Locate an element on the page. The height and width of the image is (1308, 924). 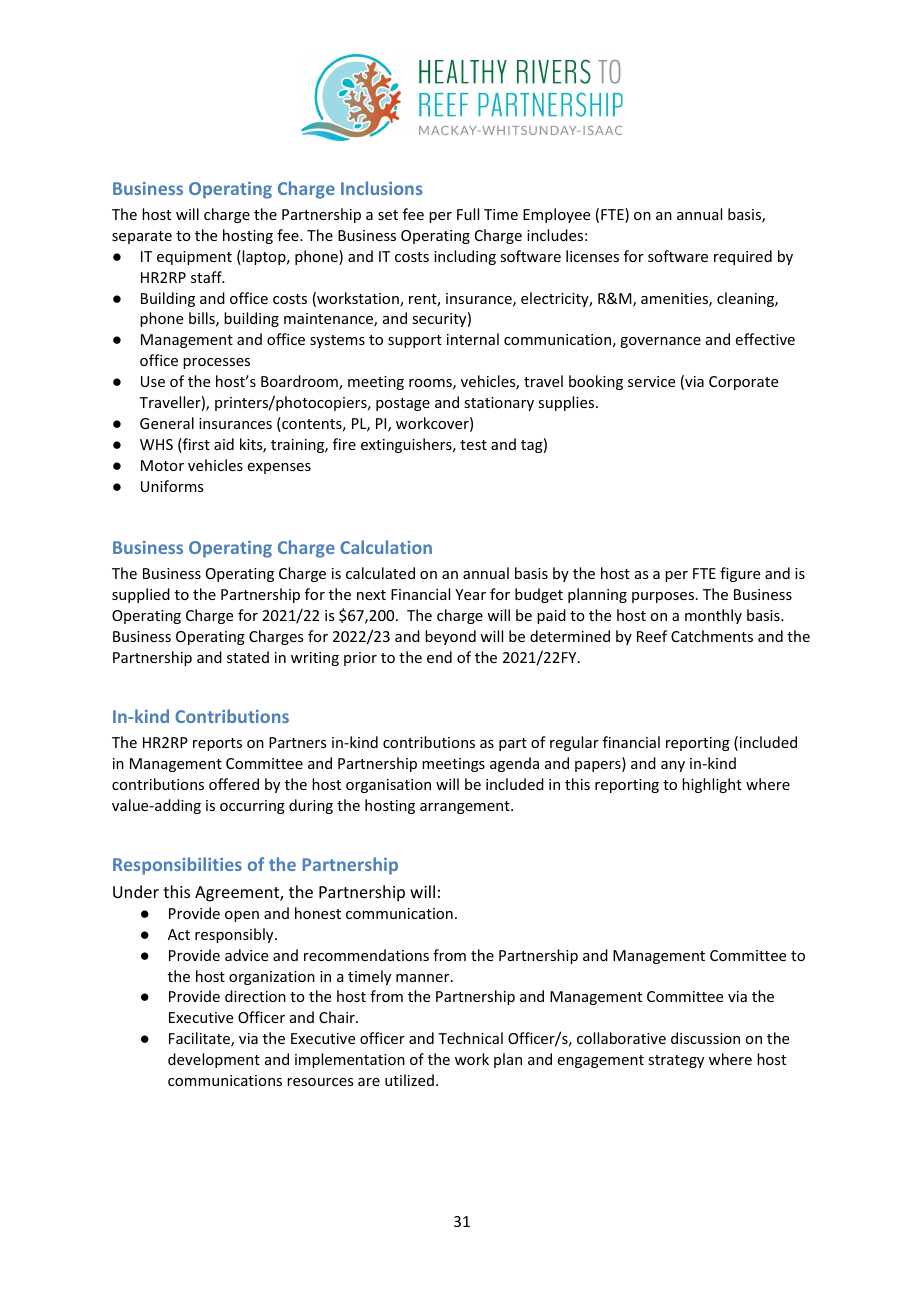
Catchments is located at coordinates (712, 636).
